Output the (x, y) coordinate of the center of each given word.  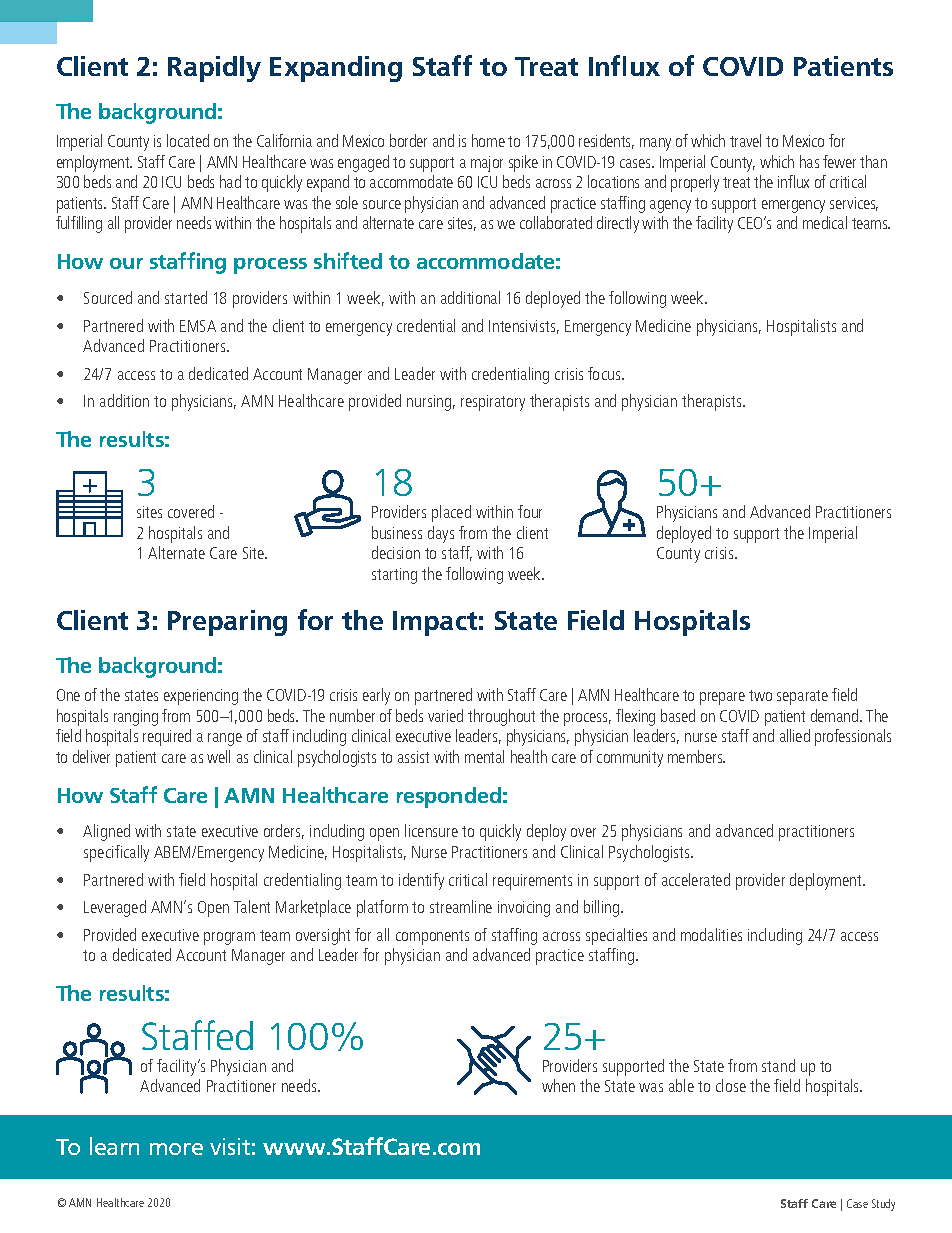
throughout (501, 717)
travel (745, 140)
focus (605, 373)
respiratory (493, 403)
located (188, 140)
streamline (461, 906)
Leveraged (115, 908)
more (176, 1149)
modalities (711, 934)
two (760, 695)
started (186, 297)
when (558, 1085)
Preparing (227, 623)
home (488, 140)
